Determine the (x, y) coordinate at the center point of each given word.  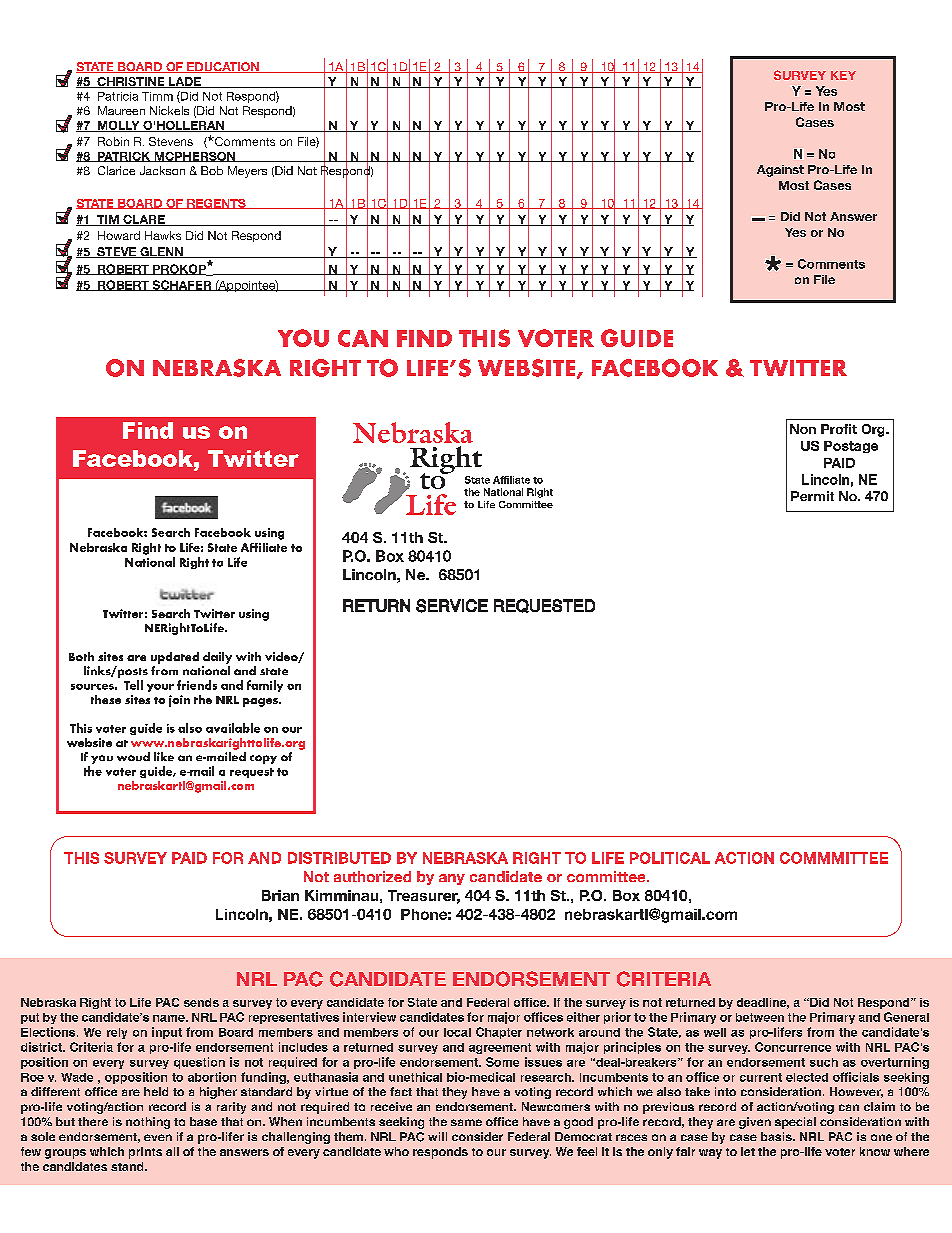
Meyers (247, 172)
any (452, 879)
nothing (148, 1123)
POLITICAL (670, 858)
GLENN (161, 252)
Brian (280, 895)
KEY (843, 75)
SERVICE (452, 606)
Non (803, 429)
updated (175, 658)
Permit (812, 496)
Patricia (118, 96)
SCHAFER (182, 285)
